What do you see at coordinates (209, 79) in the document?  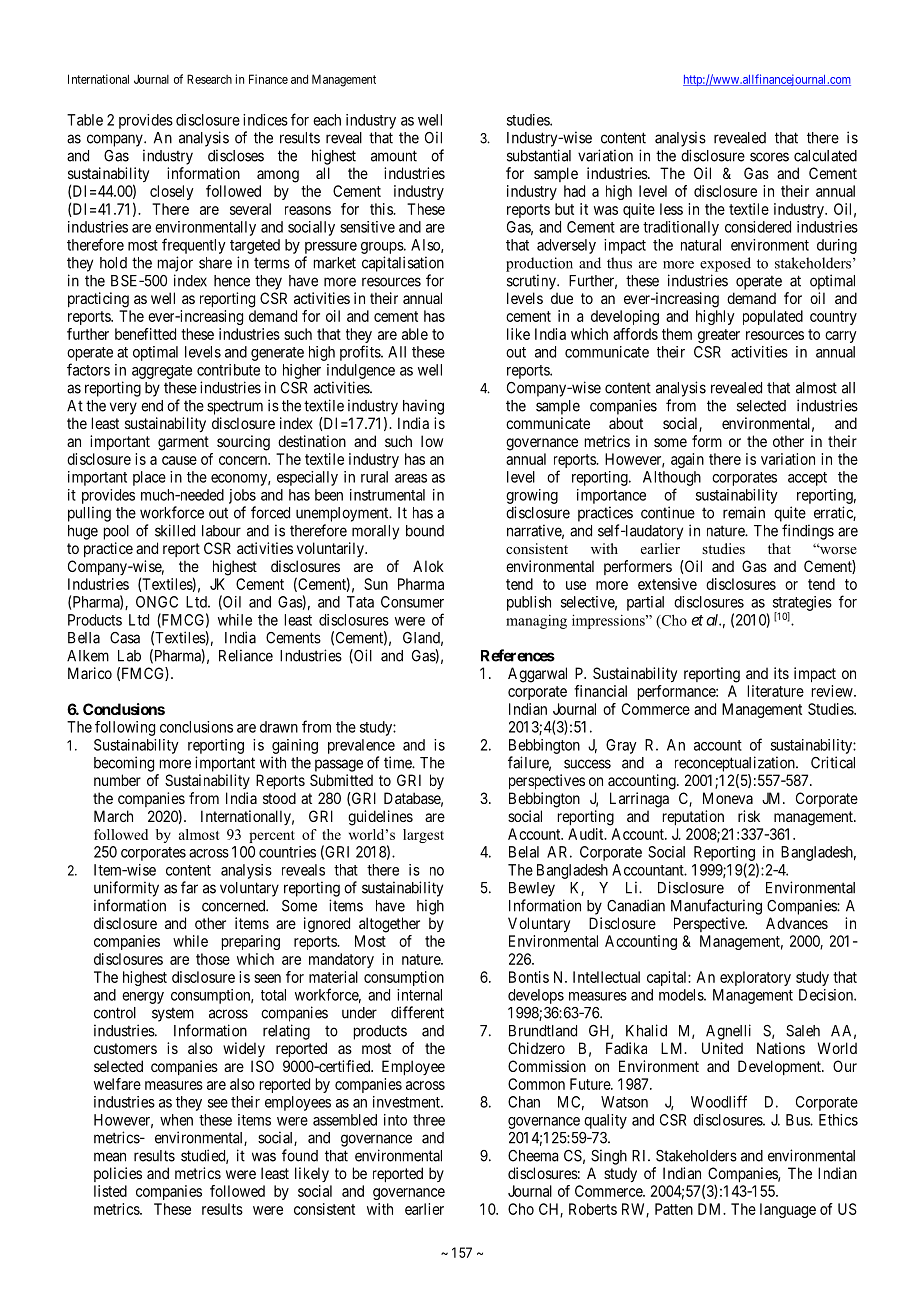 I see `Research` at bounding box center [209, 79].
